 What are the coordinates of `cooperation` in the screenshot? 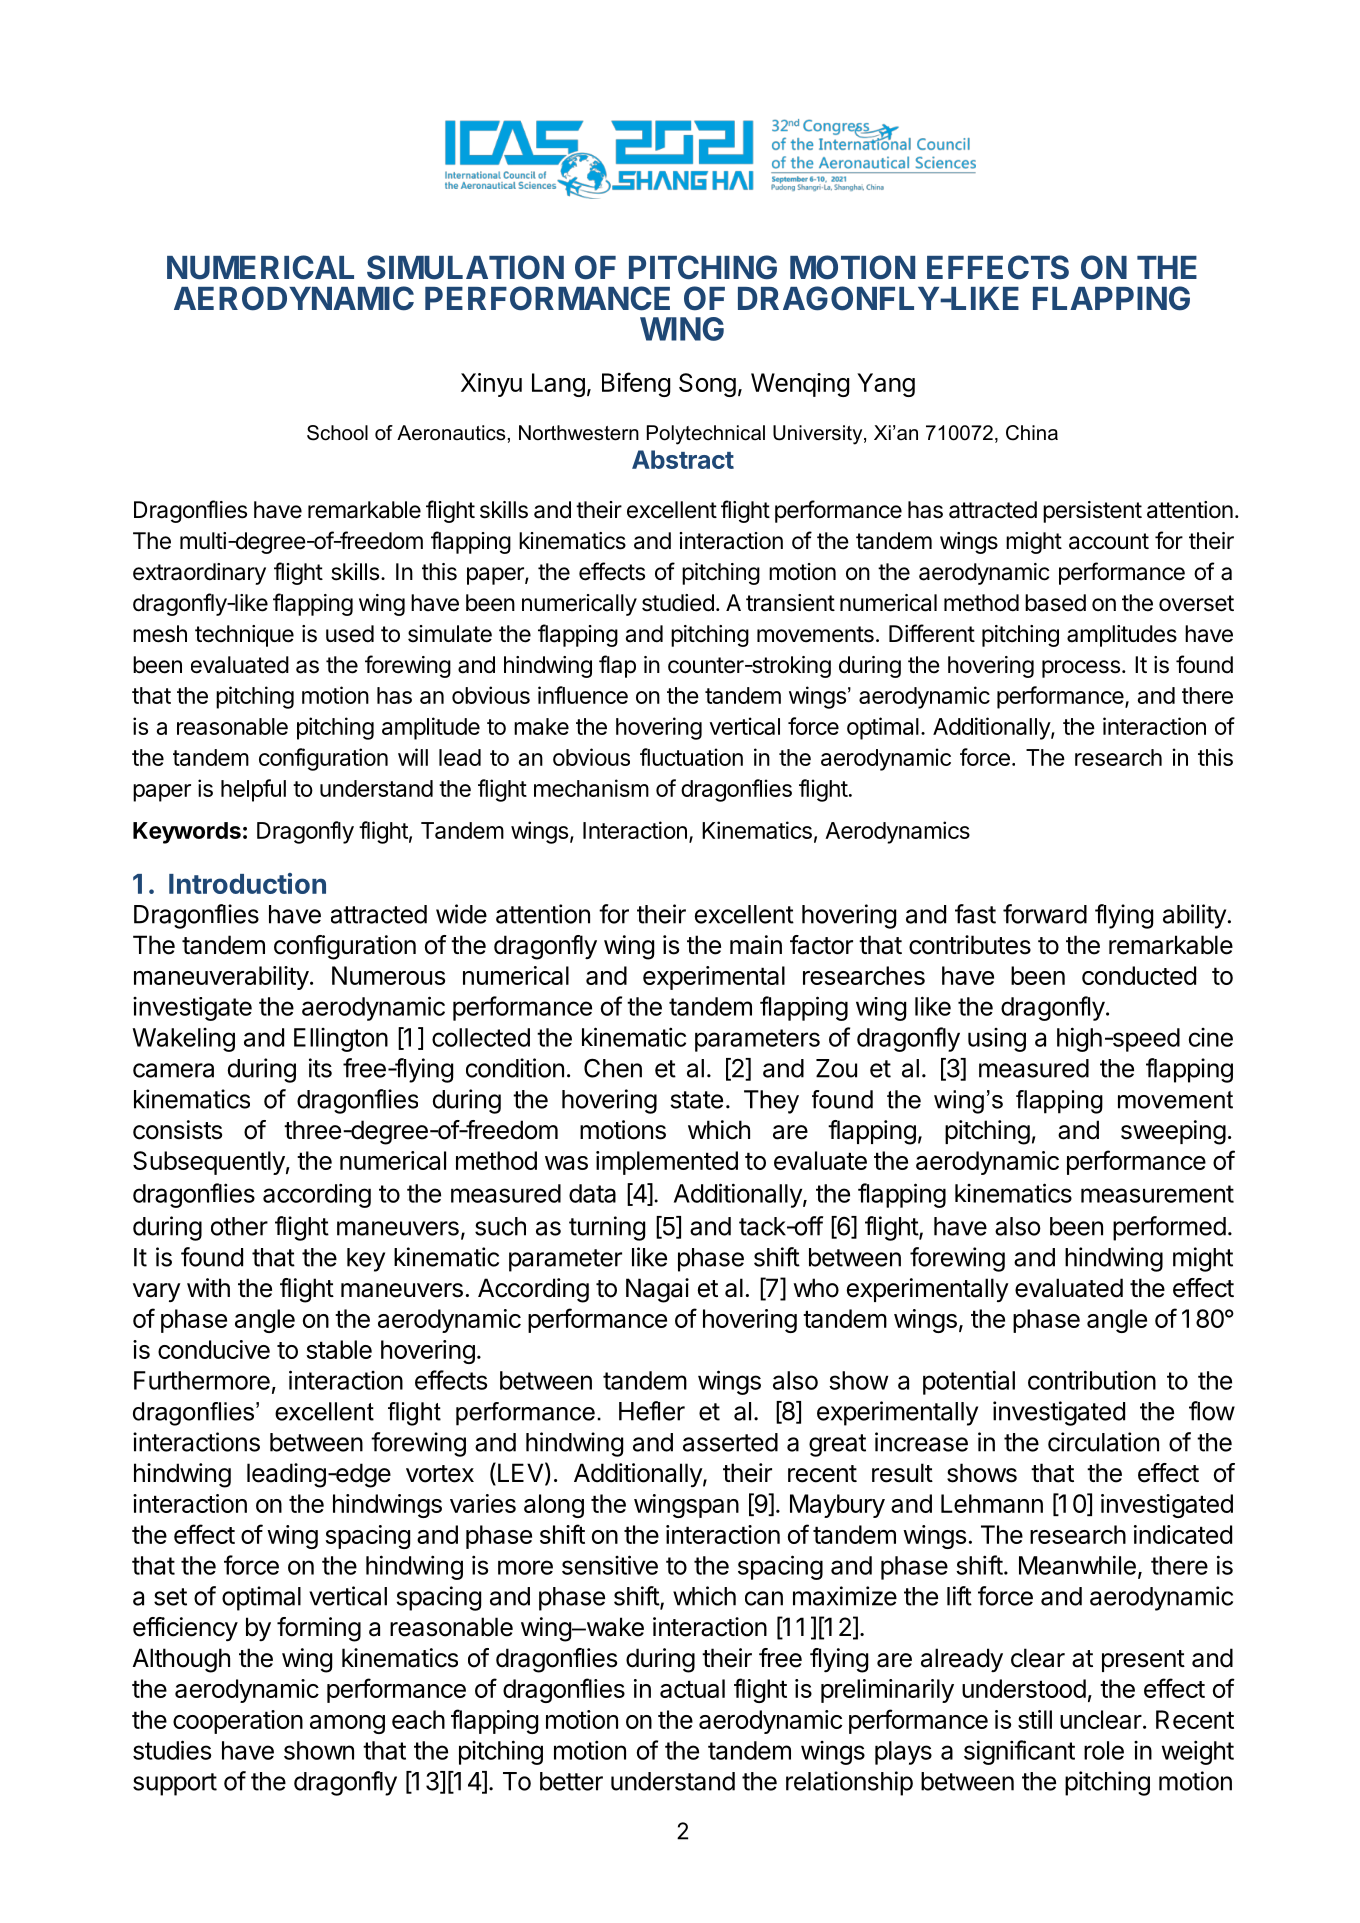 It's located at (238, 1722).
